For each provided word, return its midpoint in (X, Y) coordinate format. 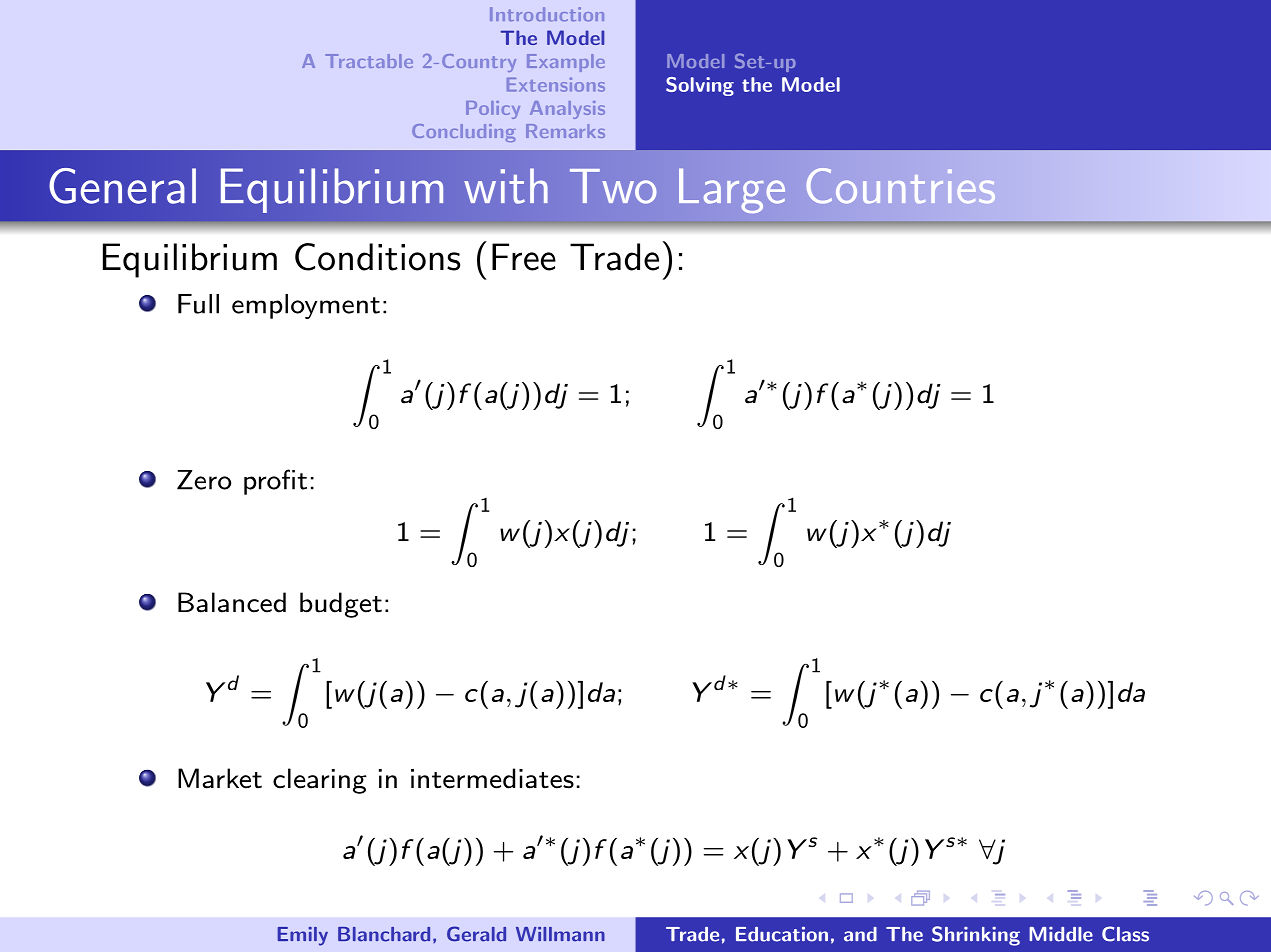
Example (566, 63)
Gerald (476, 934)
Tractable (369, 61)
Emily (303, 936)
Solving (700, 86)
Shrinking (976, 936)
